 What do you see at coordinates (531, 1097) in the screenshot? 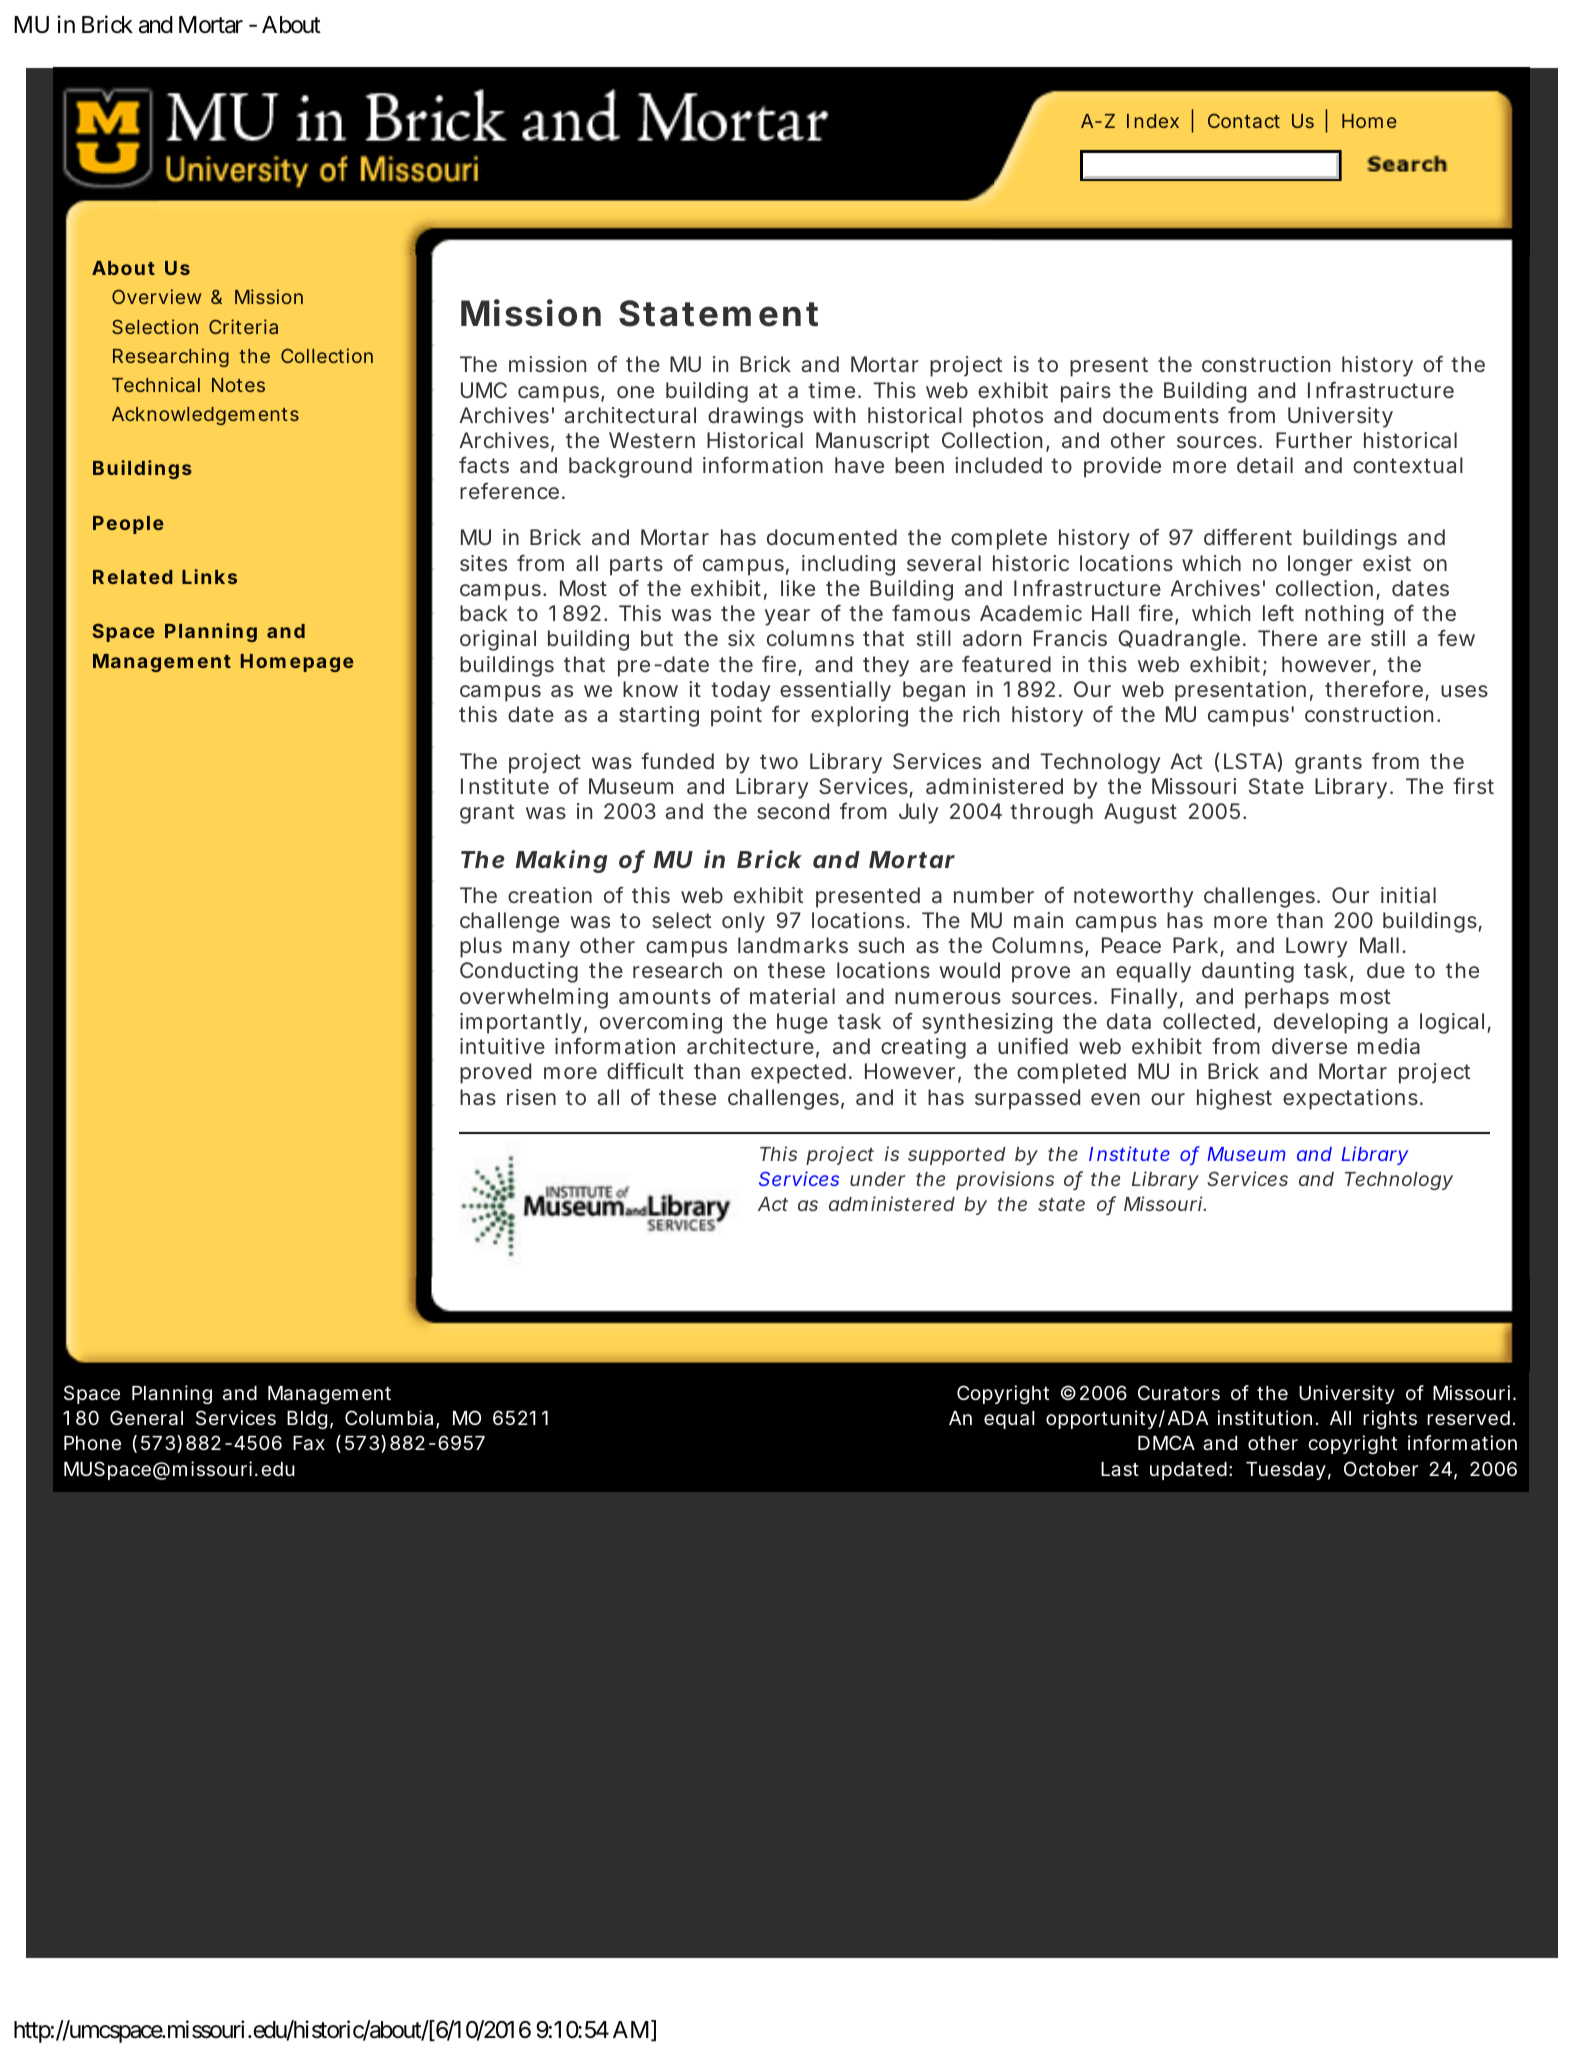
I see `risen` at bounding box center [531, 1097].
